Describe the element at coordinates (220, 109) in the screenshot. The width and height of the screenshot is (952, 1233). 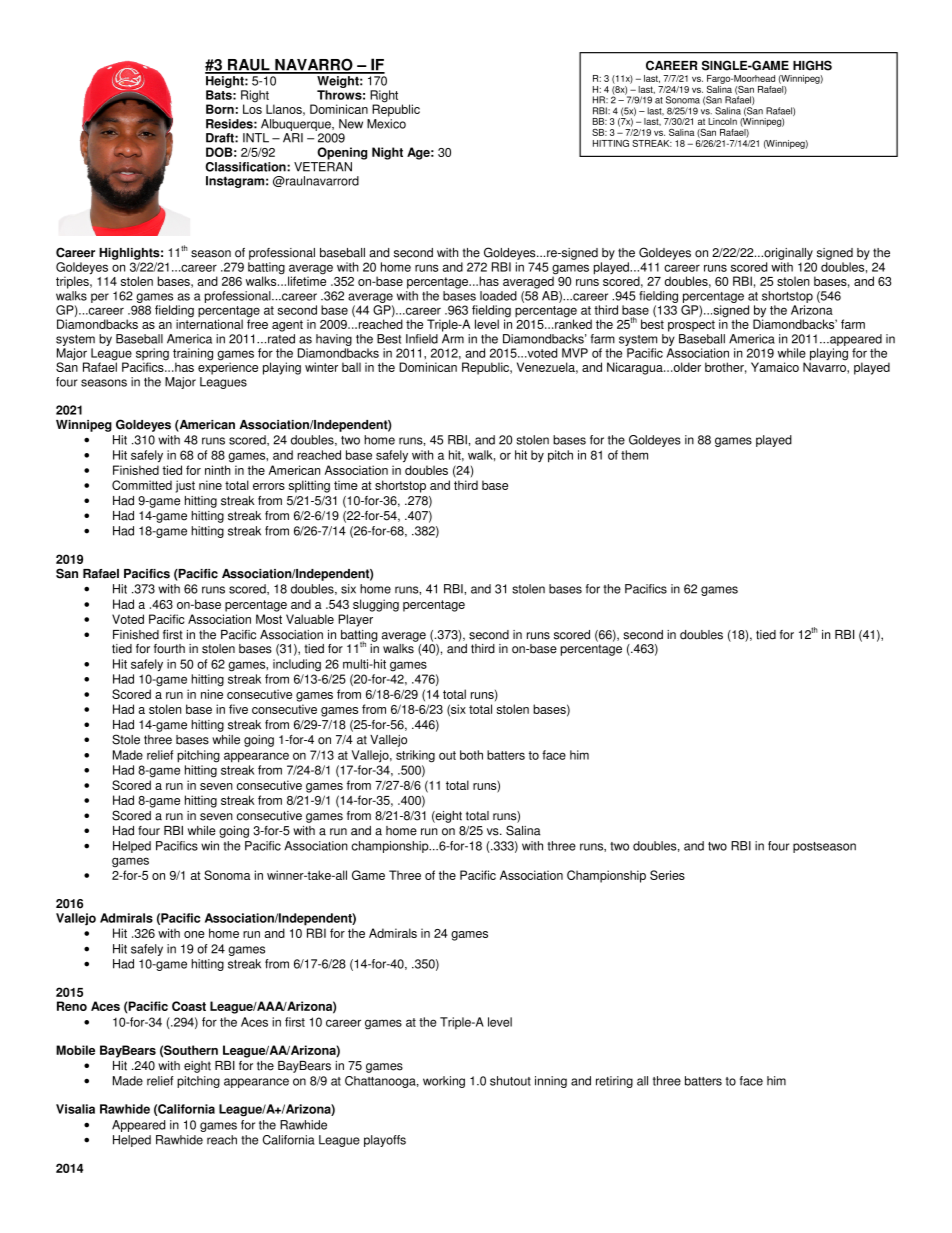
I see `Born` at that location.
